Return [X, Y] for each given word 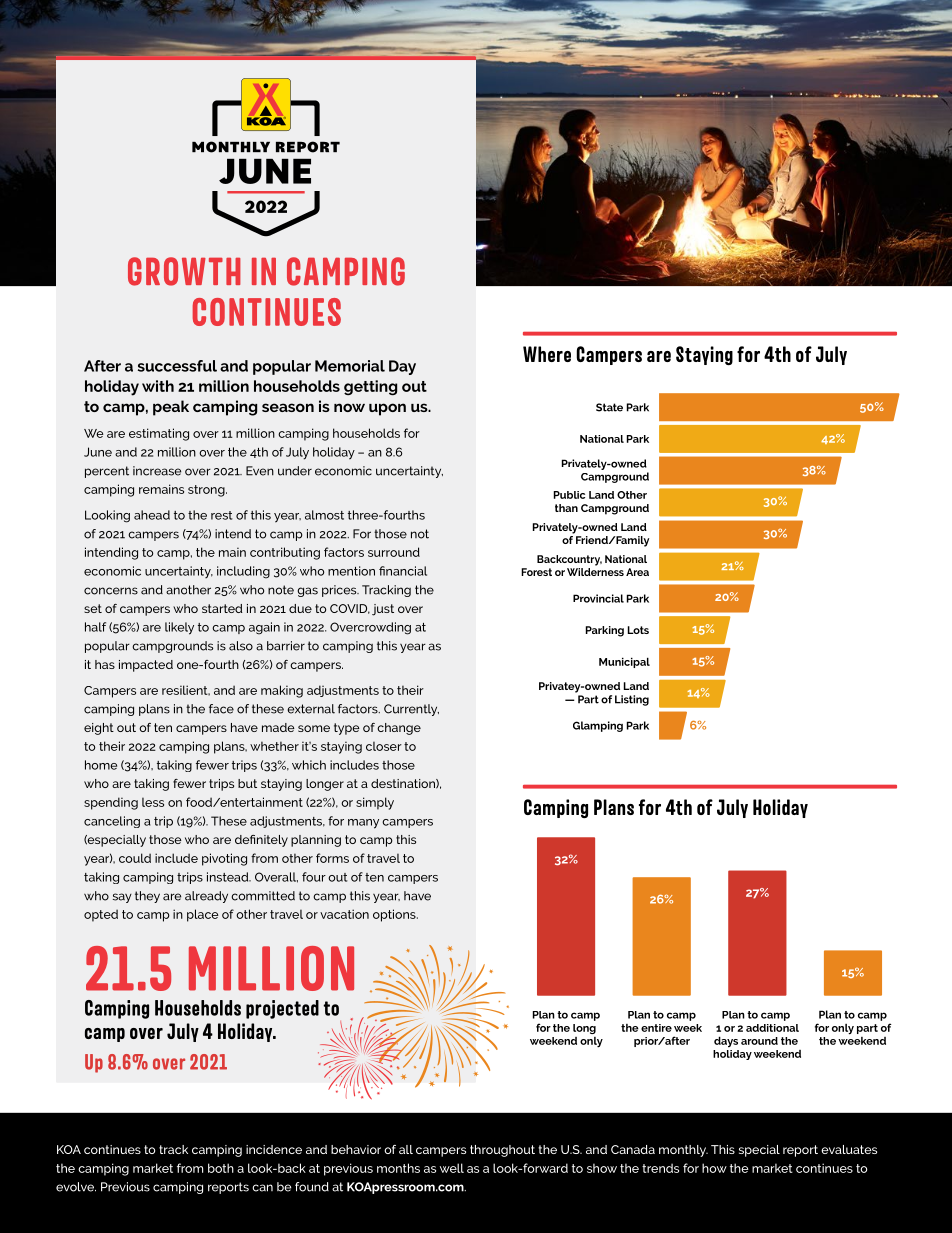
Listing [632, 700]
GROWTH [184, 271]
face [221, 709]
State [609, 407]
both [221, 1168]
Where [547, 354]
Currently [411, 710]
